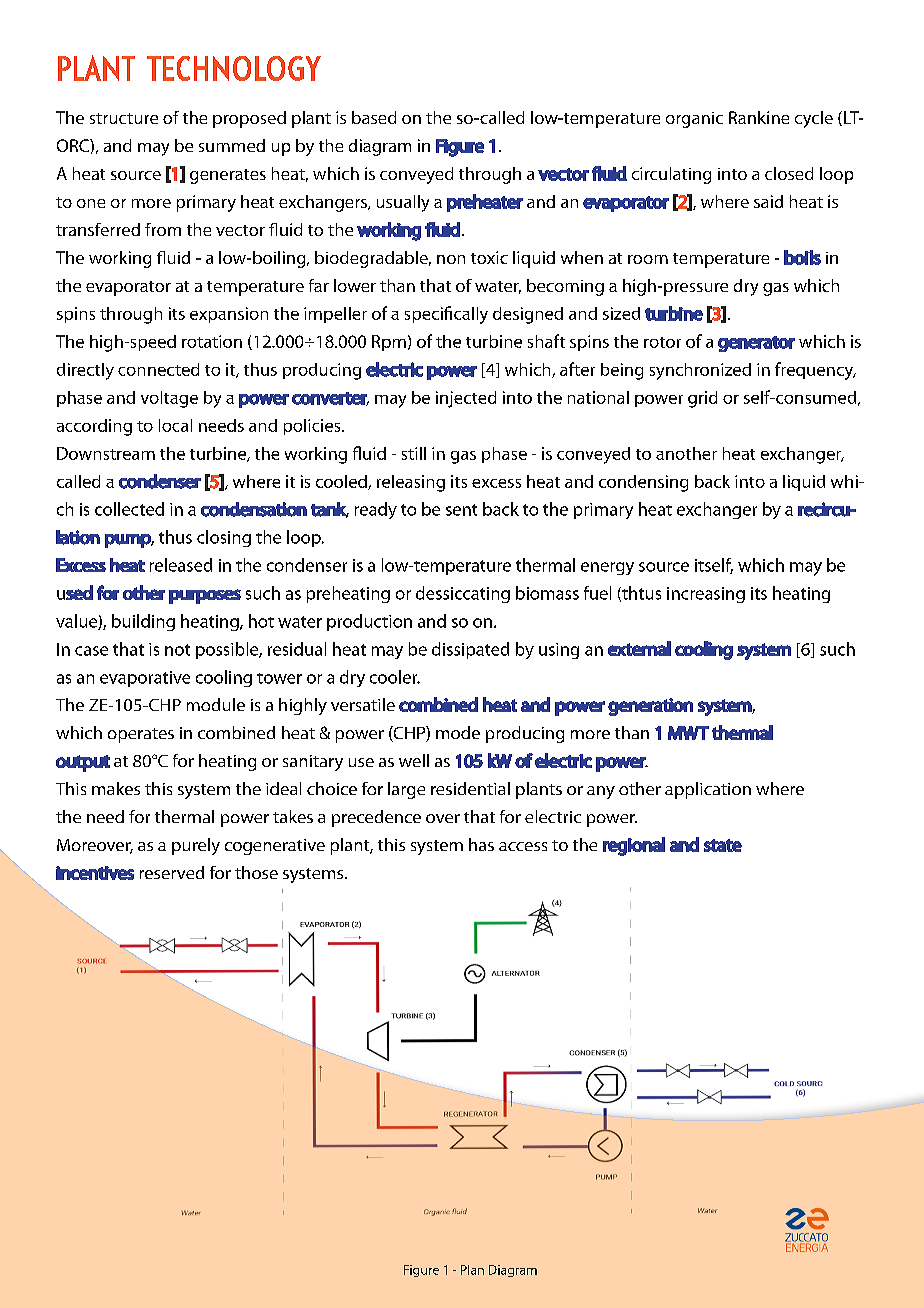 This screenshot has width=924, height=1308. I want to click on based, so click(374, 117).
